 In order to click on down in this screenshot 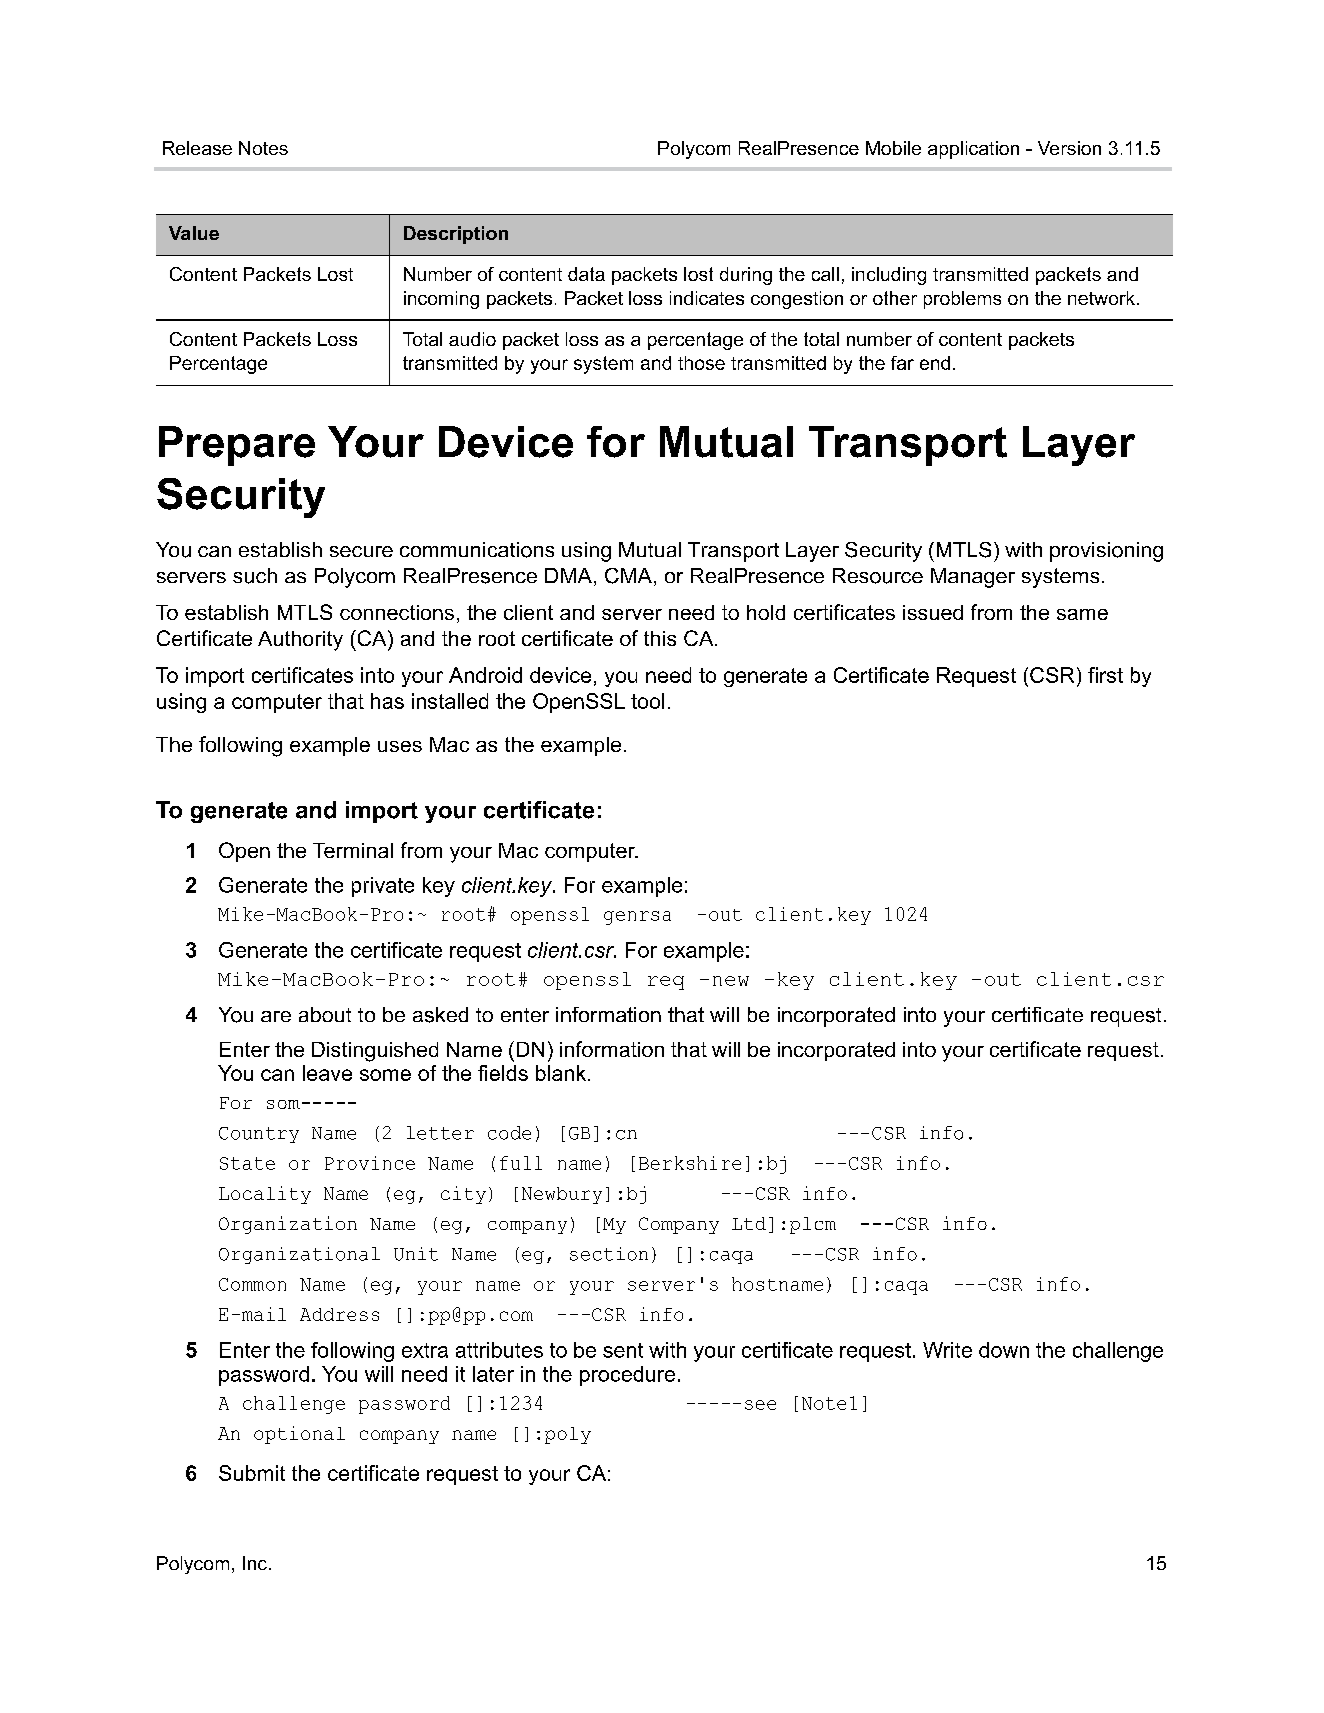, I will do `click(1004, 1350)`.
